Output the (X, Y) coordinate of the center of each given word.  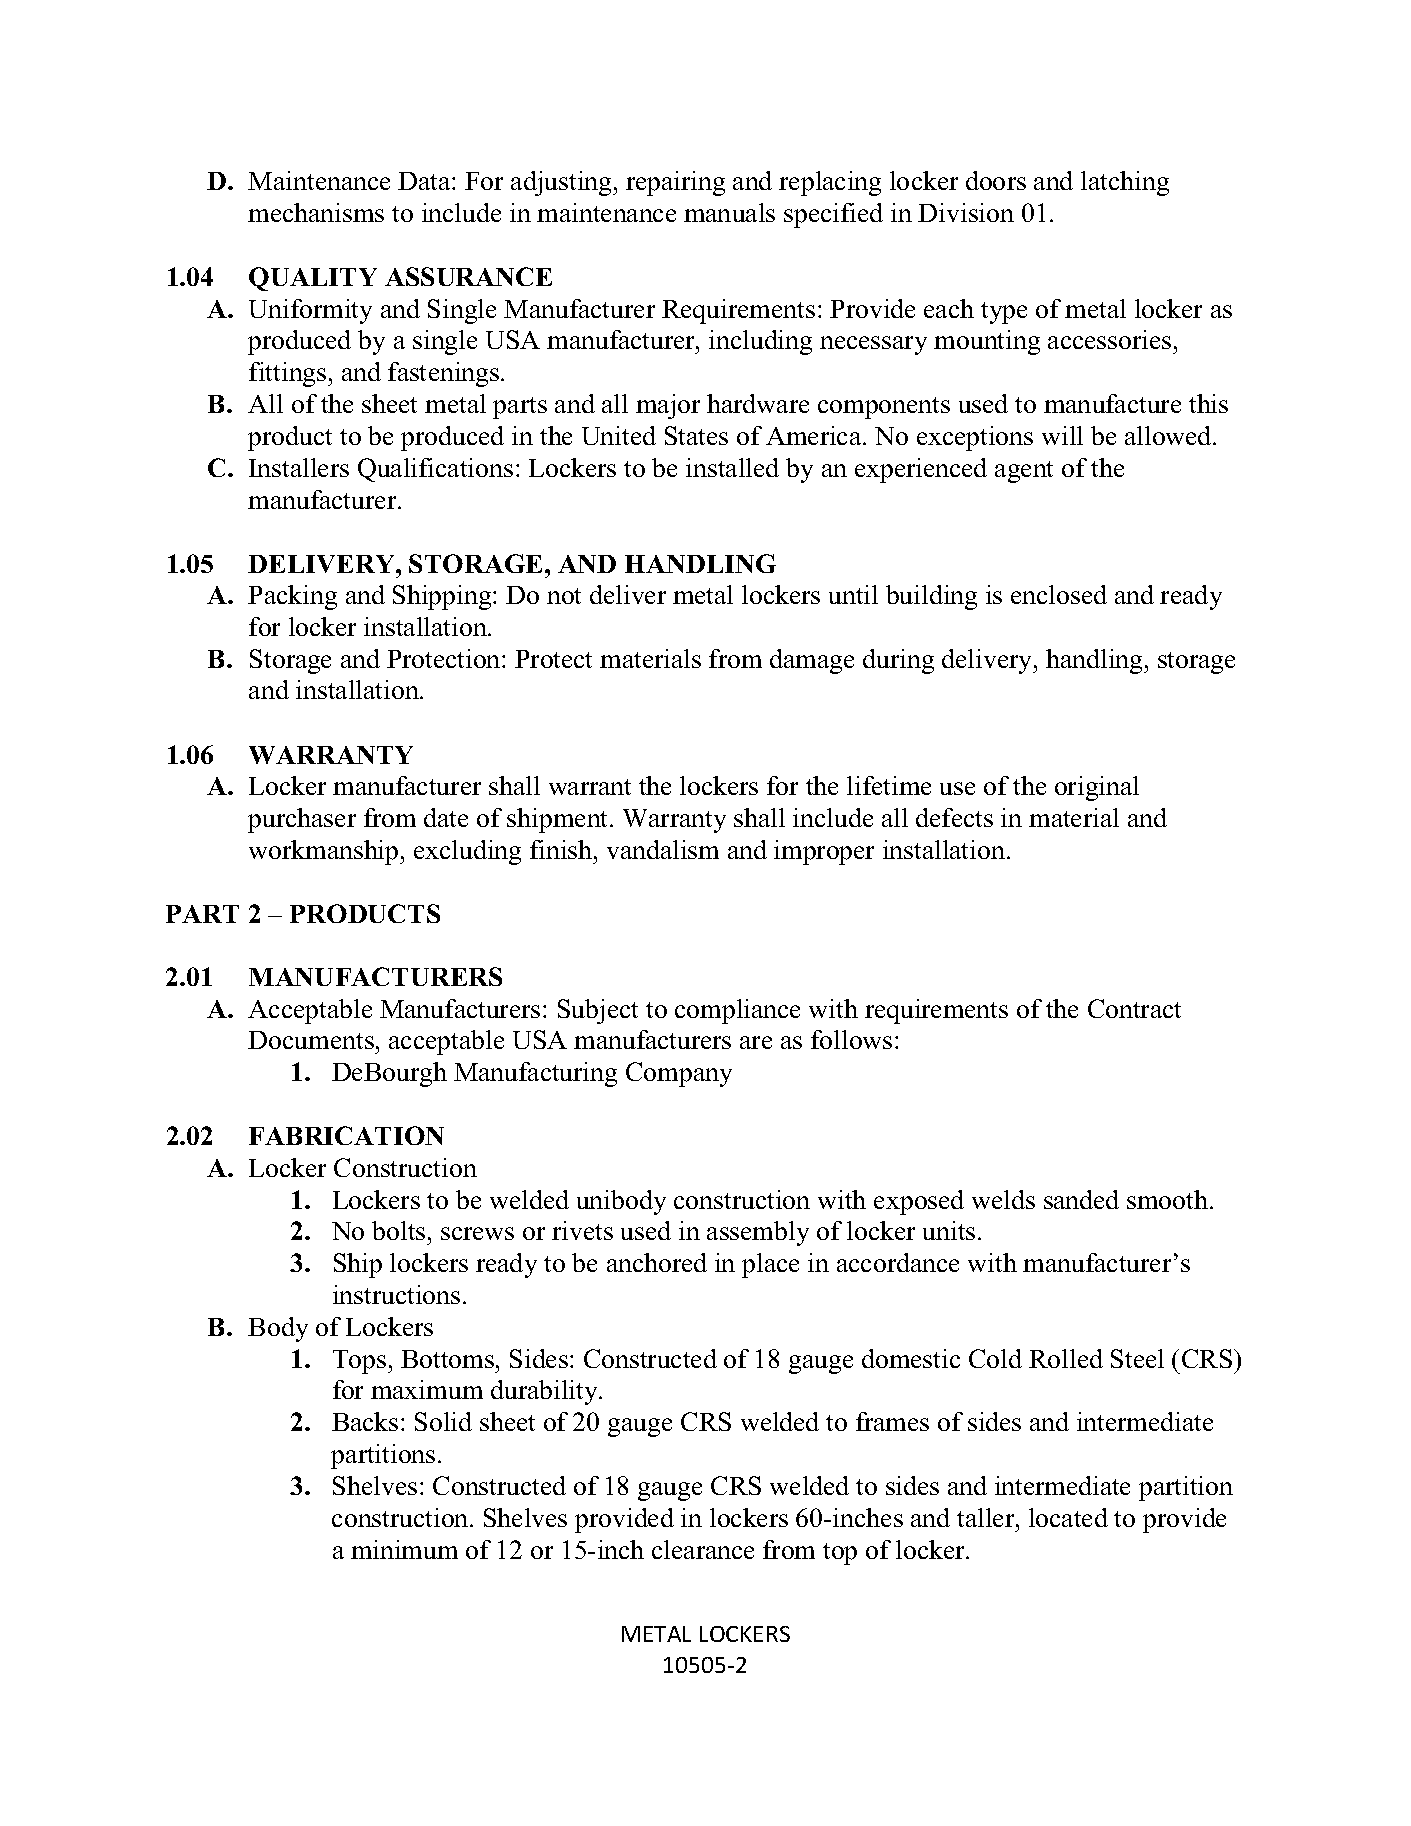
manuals (729, 212)
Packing (292, 597)
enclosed (1059, 594)
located (1068, 1517)
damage (812, 661)
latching (1125, 183)
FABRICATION (346, 1135)
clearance (703, 1549)
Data (425, 181)
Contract (1134, 1008)
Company (679, 1074)
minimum (404, 1549)
